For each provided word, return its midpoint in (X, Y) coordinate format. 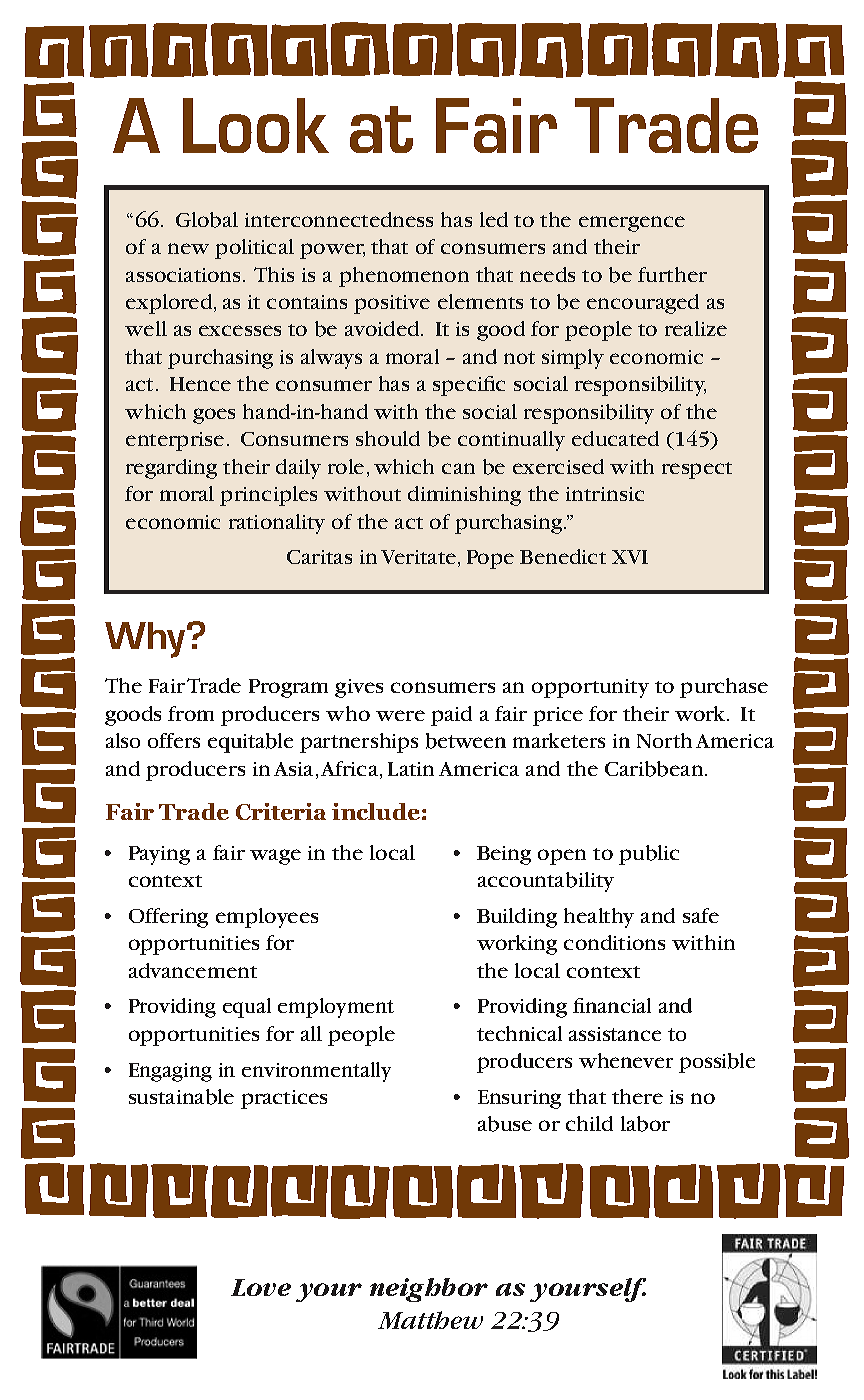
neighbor (429, 1290)
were (400, 715)
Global (207, 220)
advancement (193, 970)
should (388, 438)
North (664, 740)
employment (336, 1008)
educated (615, 438)
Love (261, 1287)
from (191, 713)
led (494, 219)
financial (612, 1005)
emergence (632, 224)
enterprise (175, 441)
